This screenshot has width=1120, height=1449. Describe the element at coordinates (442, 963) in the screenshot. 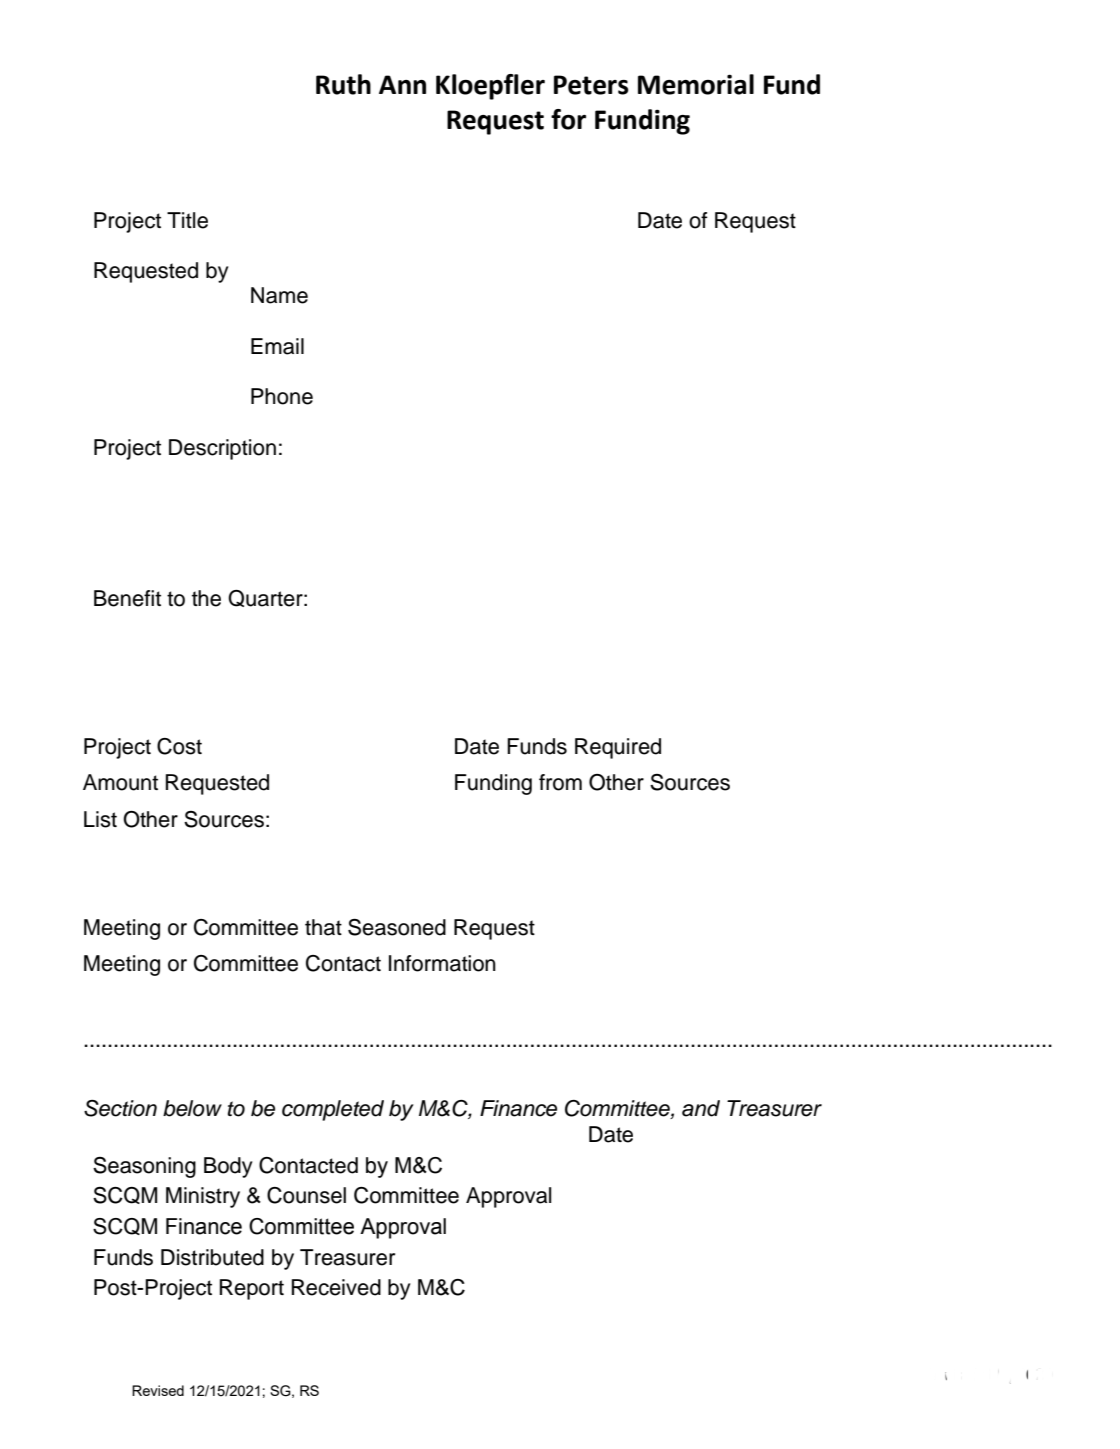

I see `Information` at that location.
